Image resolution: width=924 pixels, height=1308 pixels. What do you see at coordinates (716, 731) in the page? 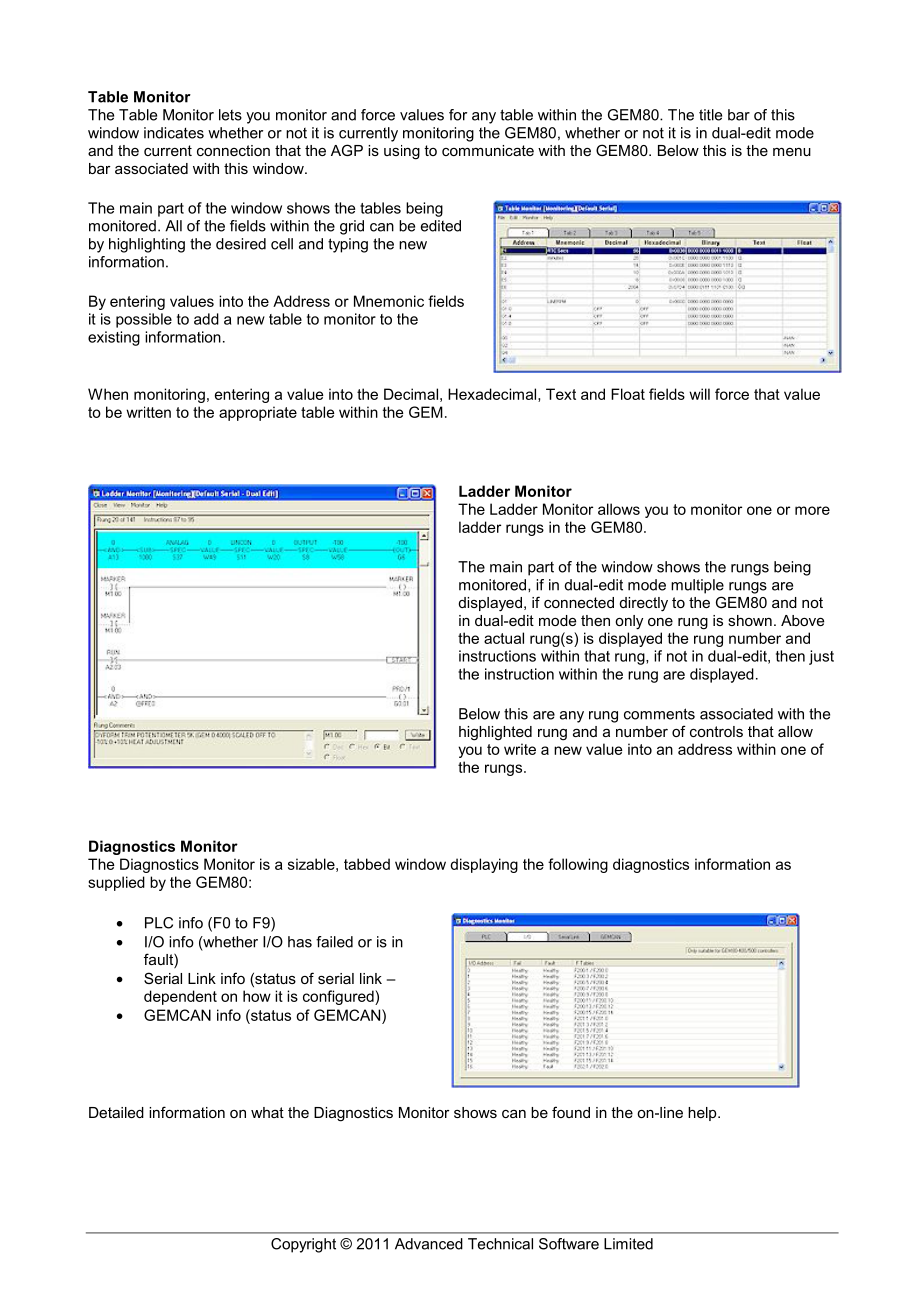
I see `controls` at bounding box center [716, 731].
